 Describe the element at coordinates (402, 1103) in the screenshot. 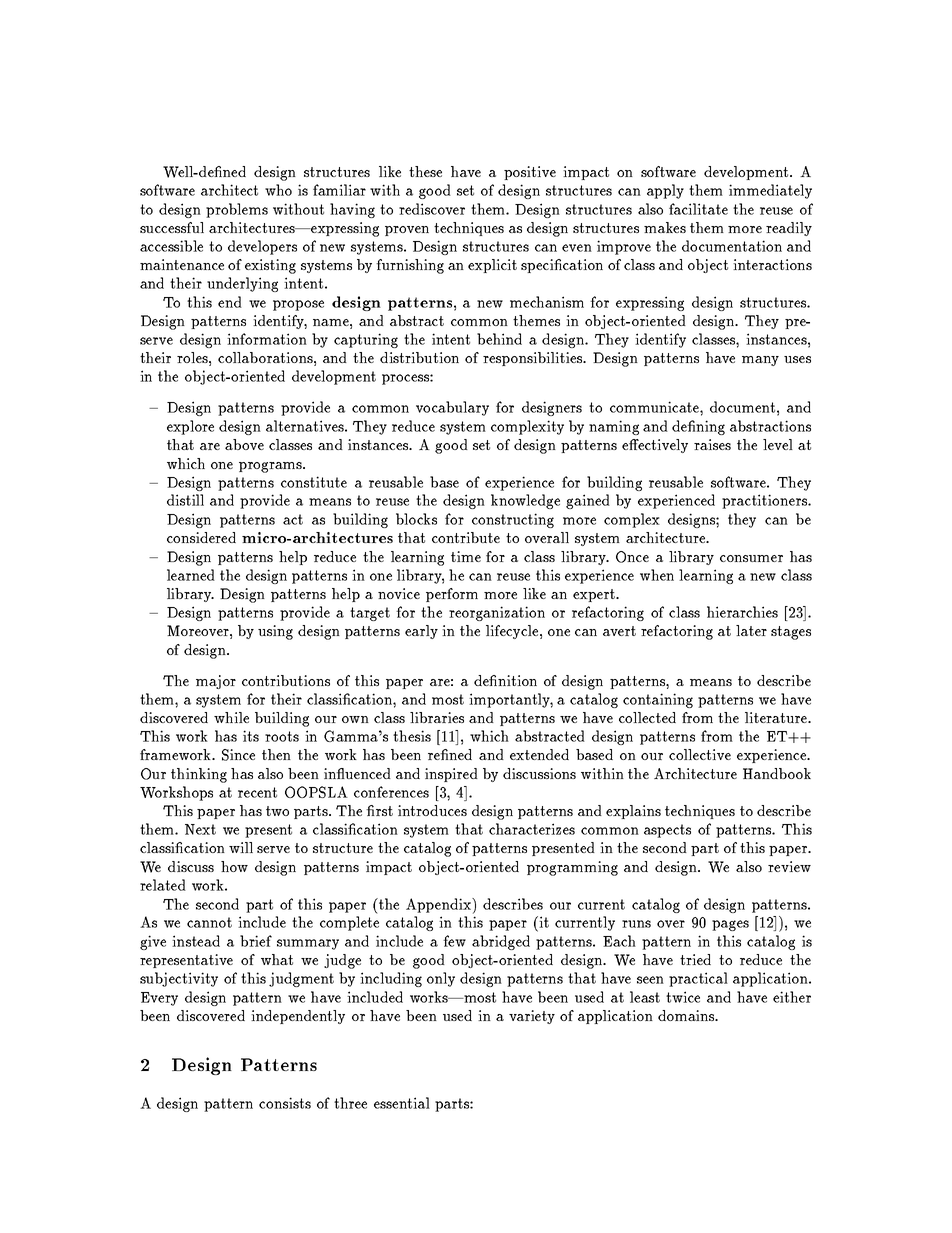

I see `essential` at that location.
